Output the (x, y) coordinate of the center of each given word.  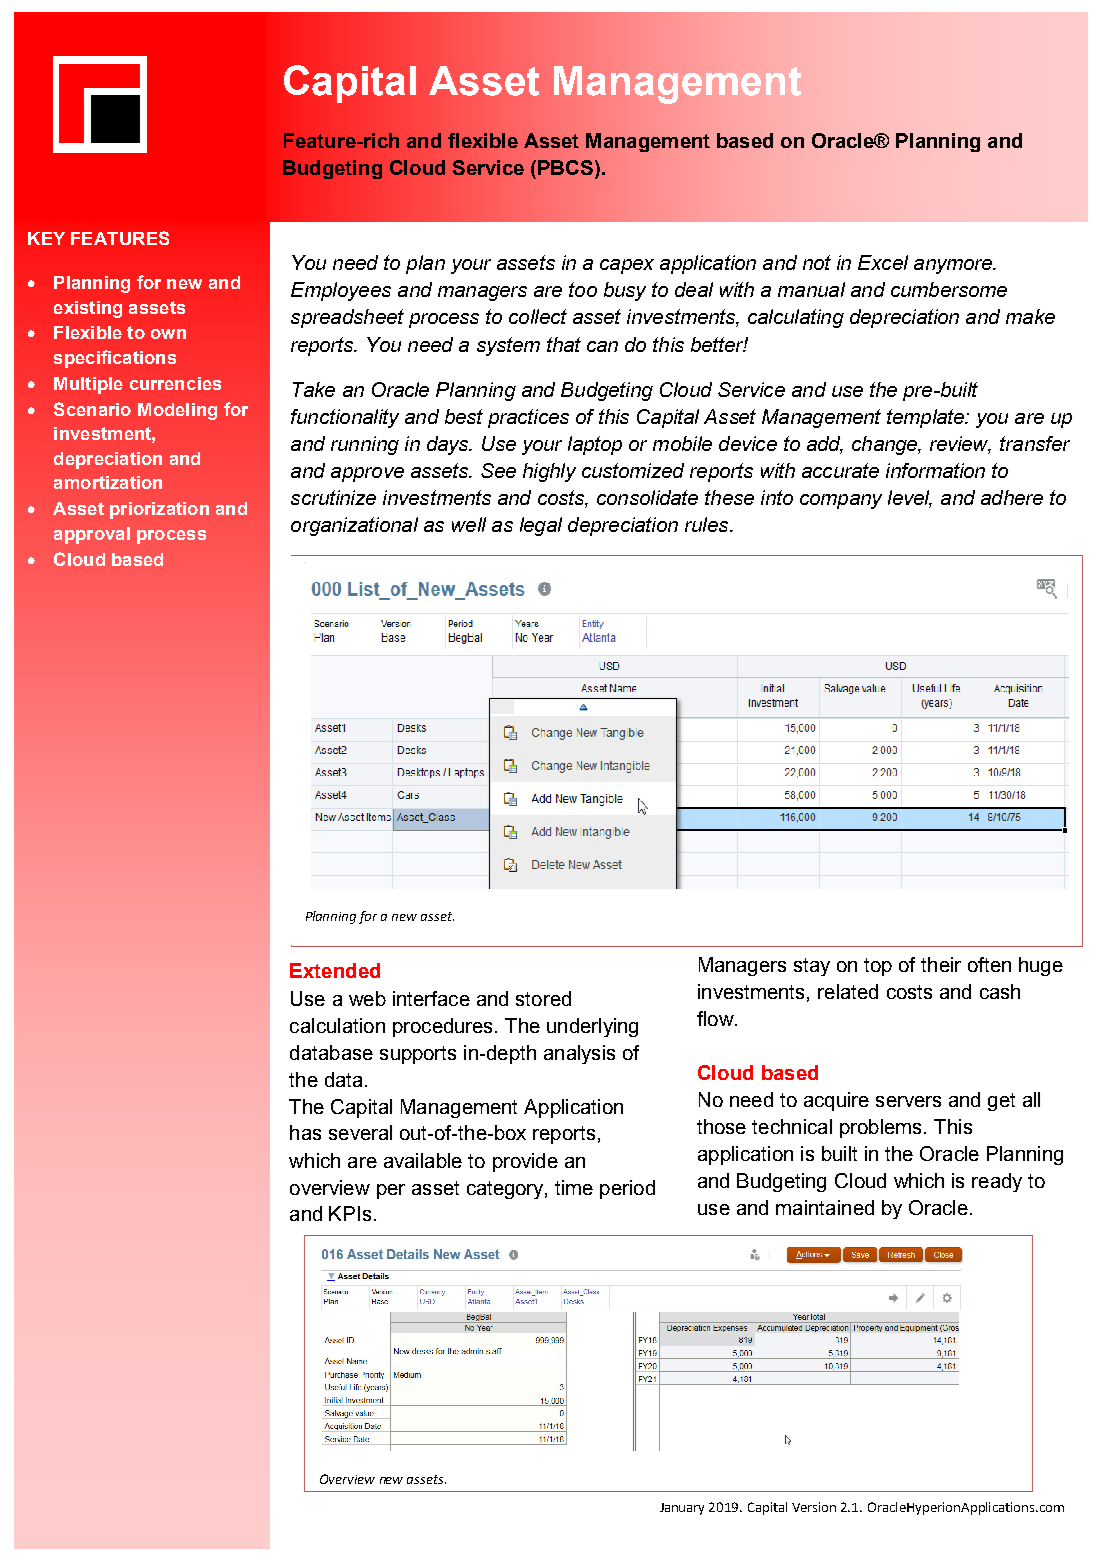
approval (92, 535)
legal (541, 526)
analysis (579, 1054)
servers (908, 1101)
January (682, 1509)
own (168, 334)
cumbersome (949, 289)
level (910, 499)
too (583, 289)
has (305, 1132)
